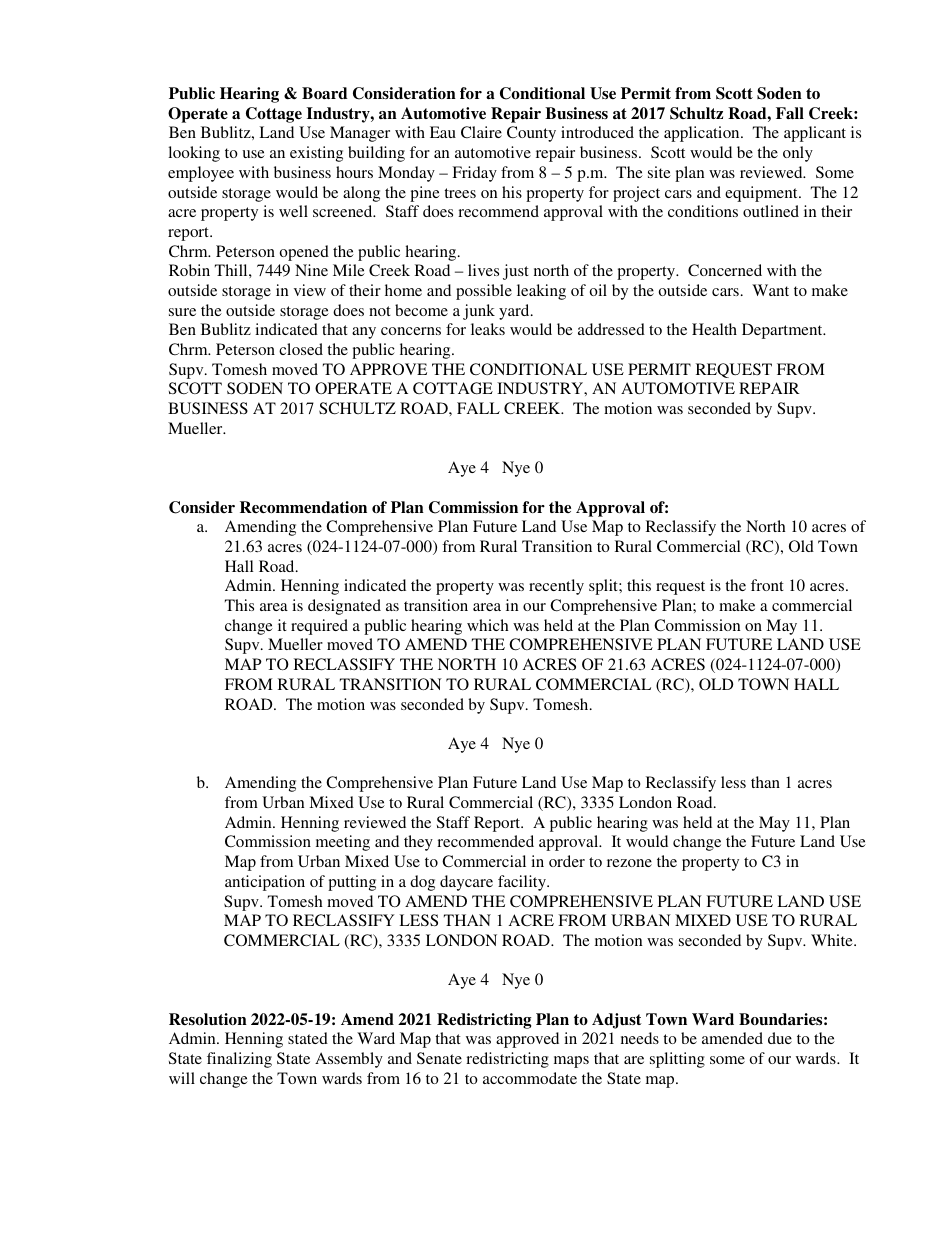 The height and width of the screenshot is (1233, 952). I want to click on required, so click(319, 627).
